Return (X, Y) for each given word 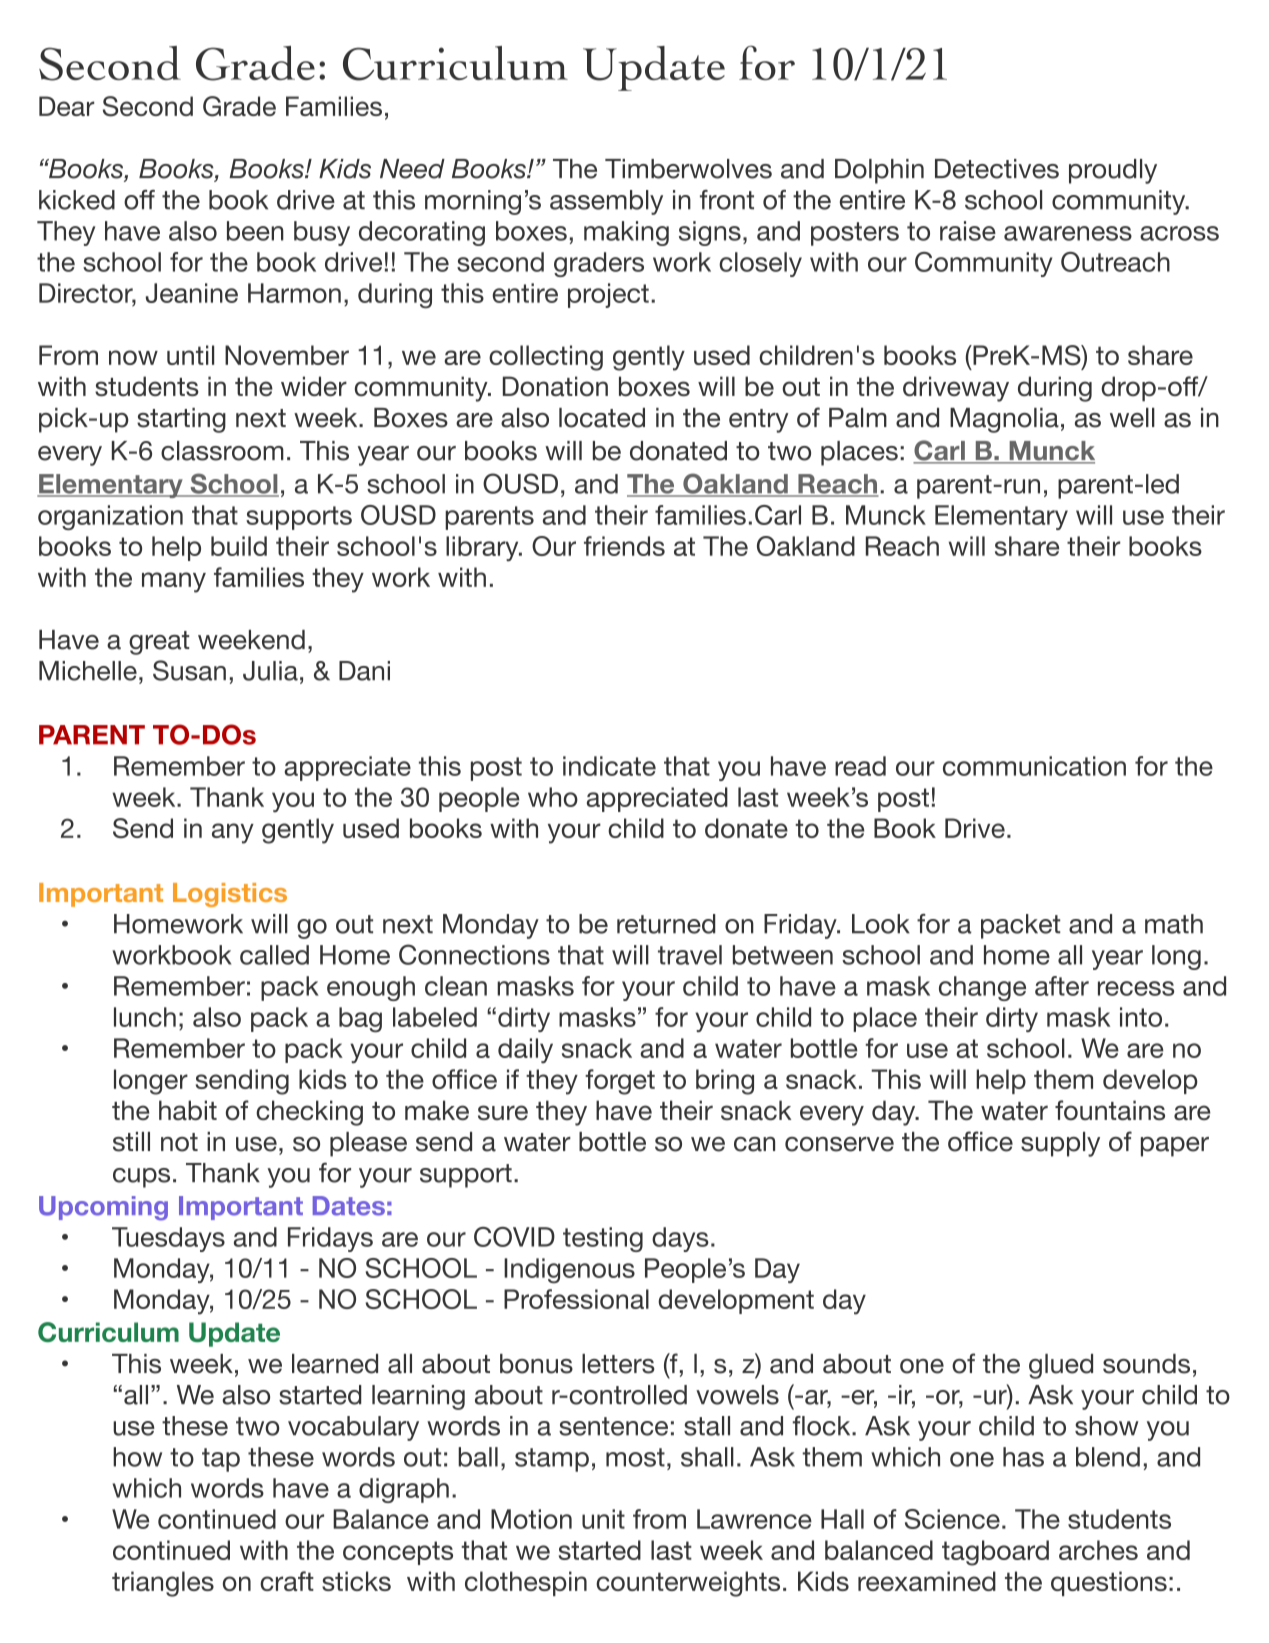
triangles (163, 1584)
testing (603, 1239)
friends (624, 546)
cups (141, 1178)
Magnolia (1004, 420)
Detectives (997, 169)
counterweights (688, 1584)
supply (1060, 1144)
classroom (222, 451)
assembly (606, 202)
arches (1098, 1550)
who (553, 797)
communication (1034, 766)
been (255, 231)
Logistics (230, 895)
